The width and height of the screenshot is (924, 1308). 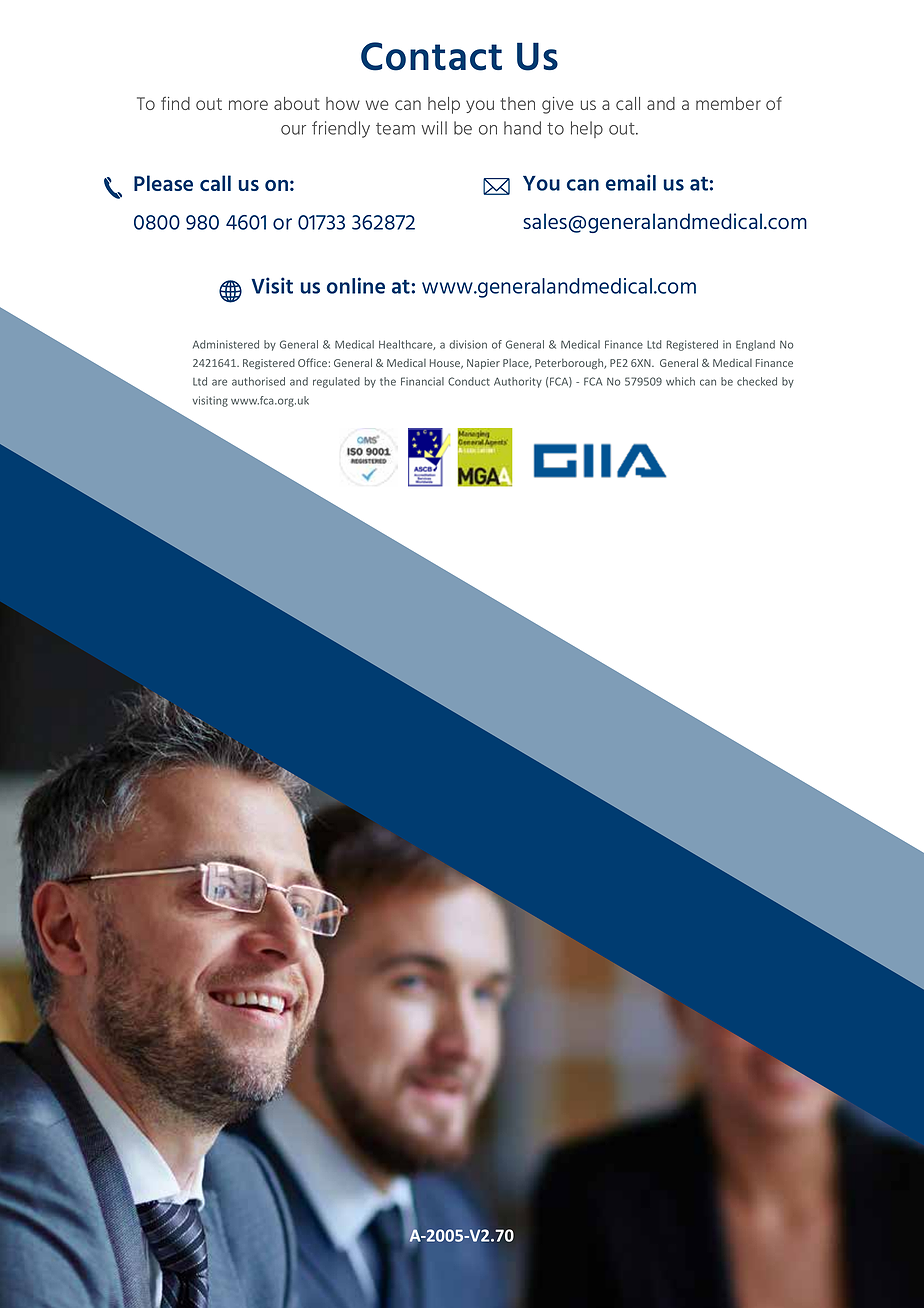 What do you see at coordinates (755, 345) in the screenshot?
I see `England` at bounding box center [755, 345].
